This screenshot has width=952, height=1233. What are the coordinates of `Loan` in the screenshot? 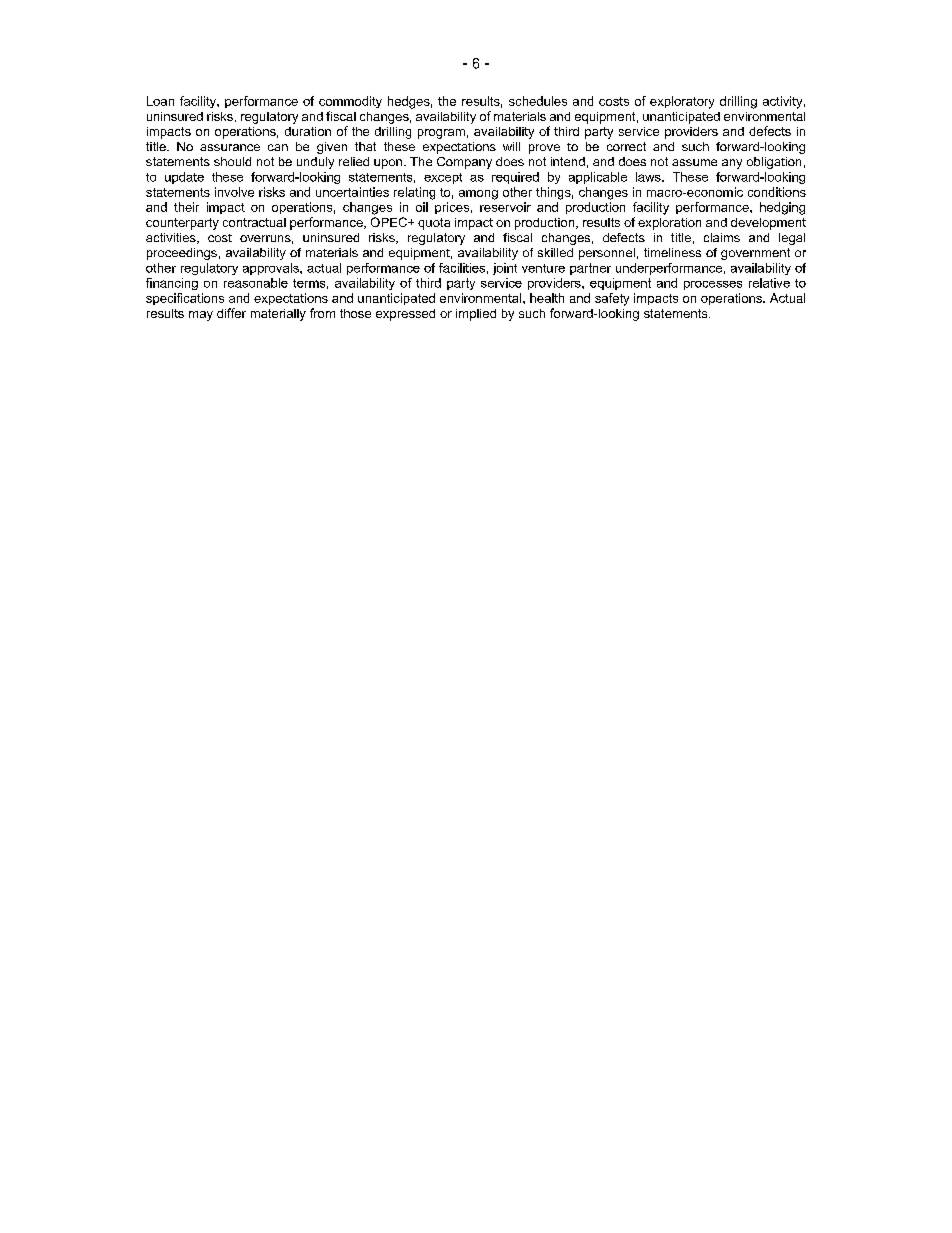 It's located at (160, 101).
